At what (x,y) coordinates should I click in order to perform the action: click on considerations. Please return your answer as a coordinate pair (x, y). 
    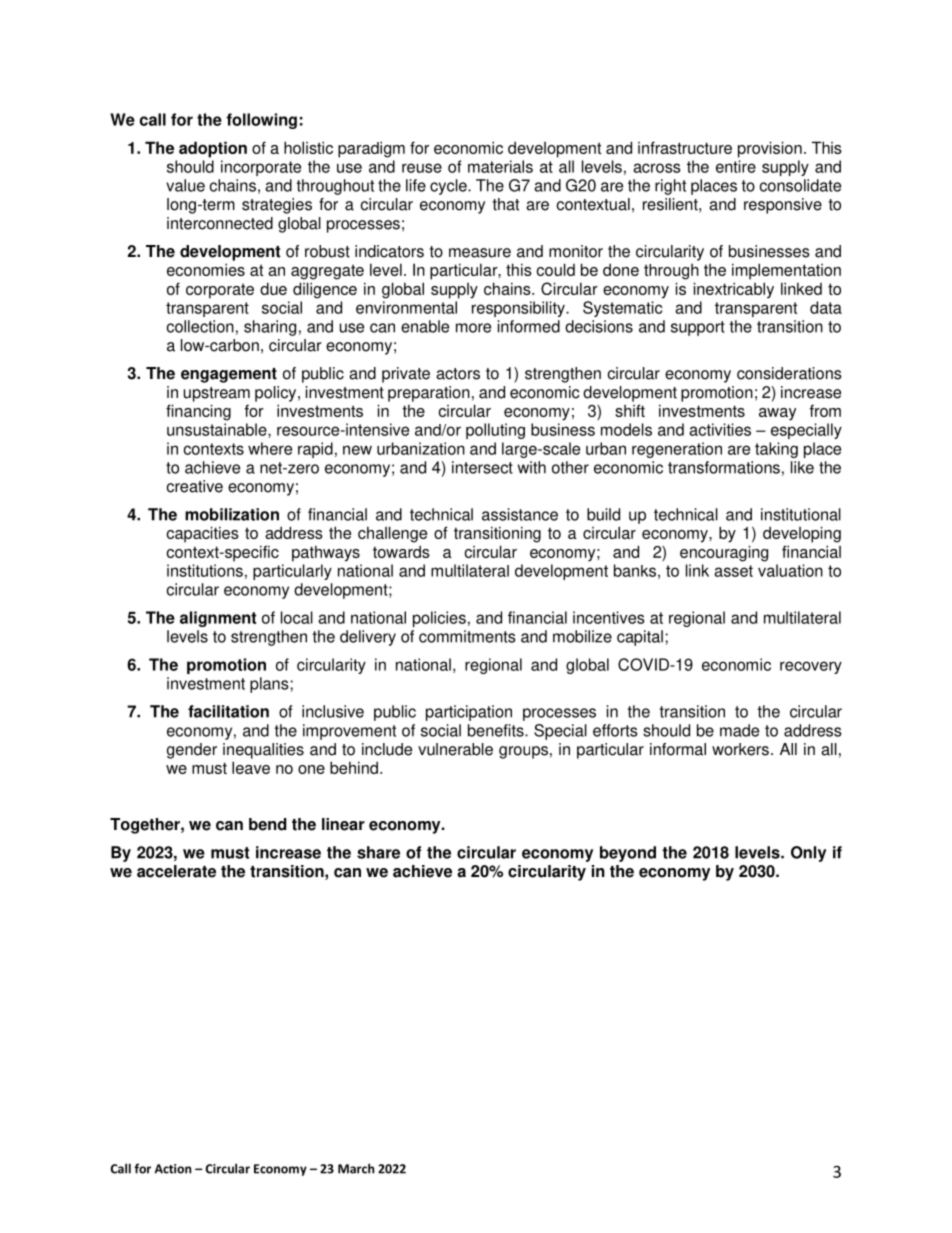
    Looking at the image, I should click on (789, 373).
